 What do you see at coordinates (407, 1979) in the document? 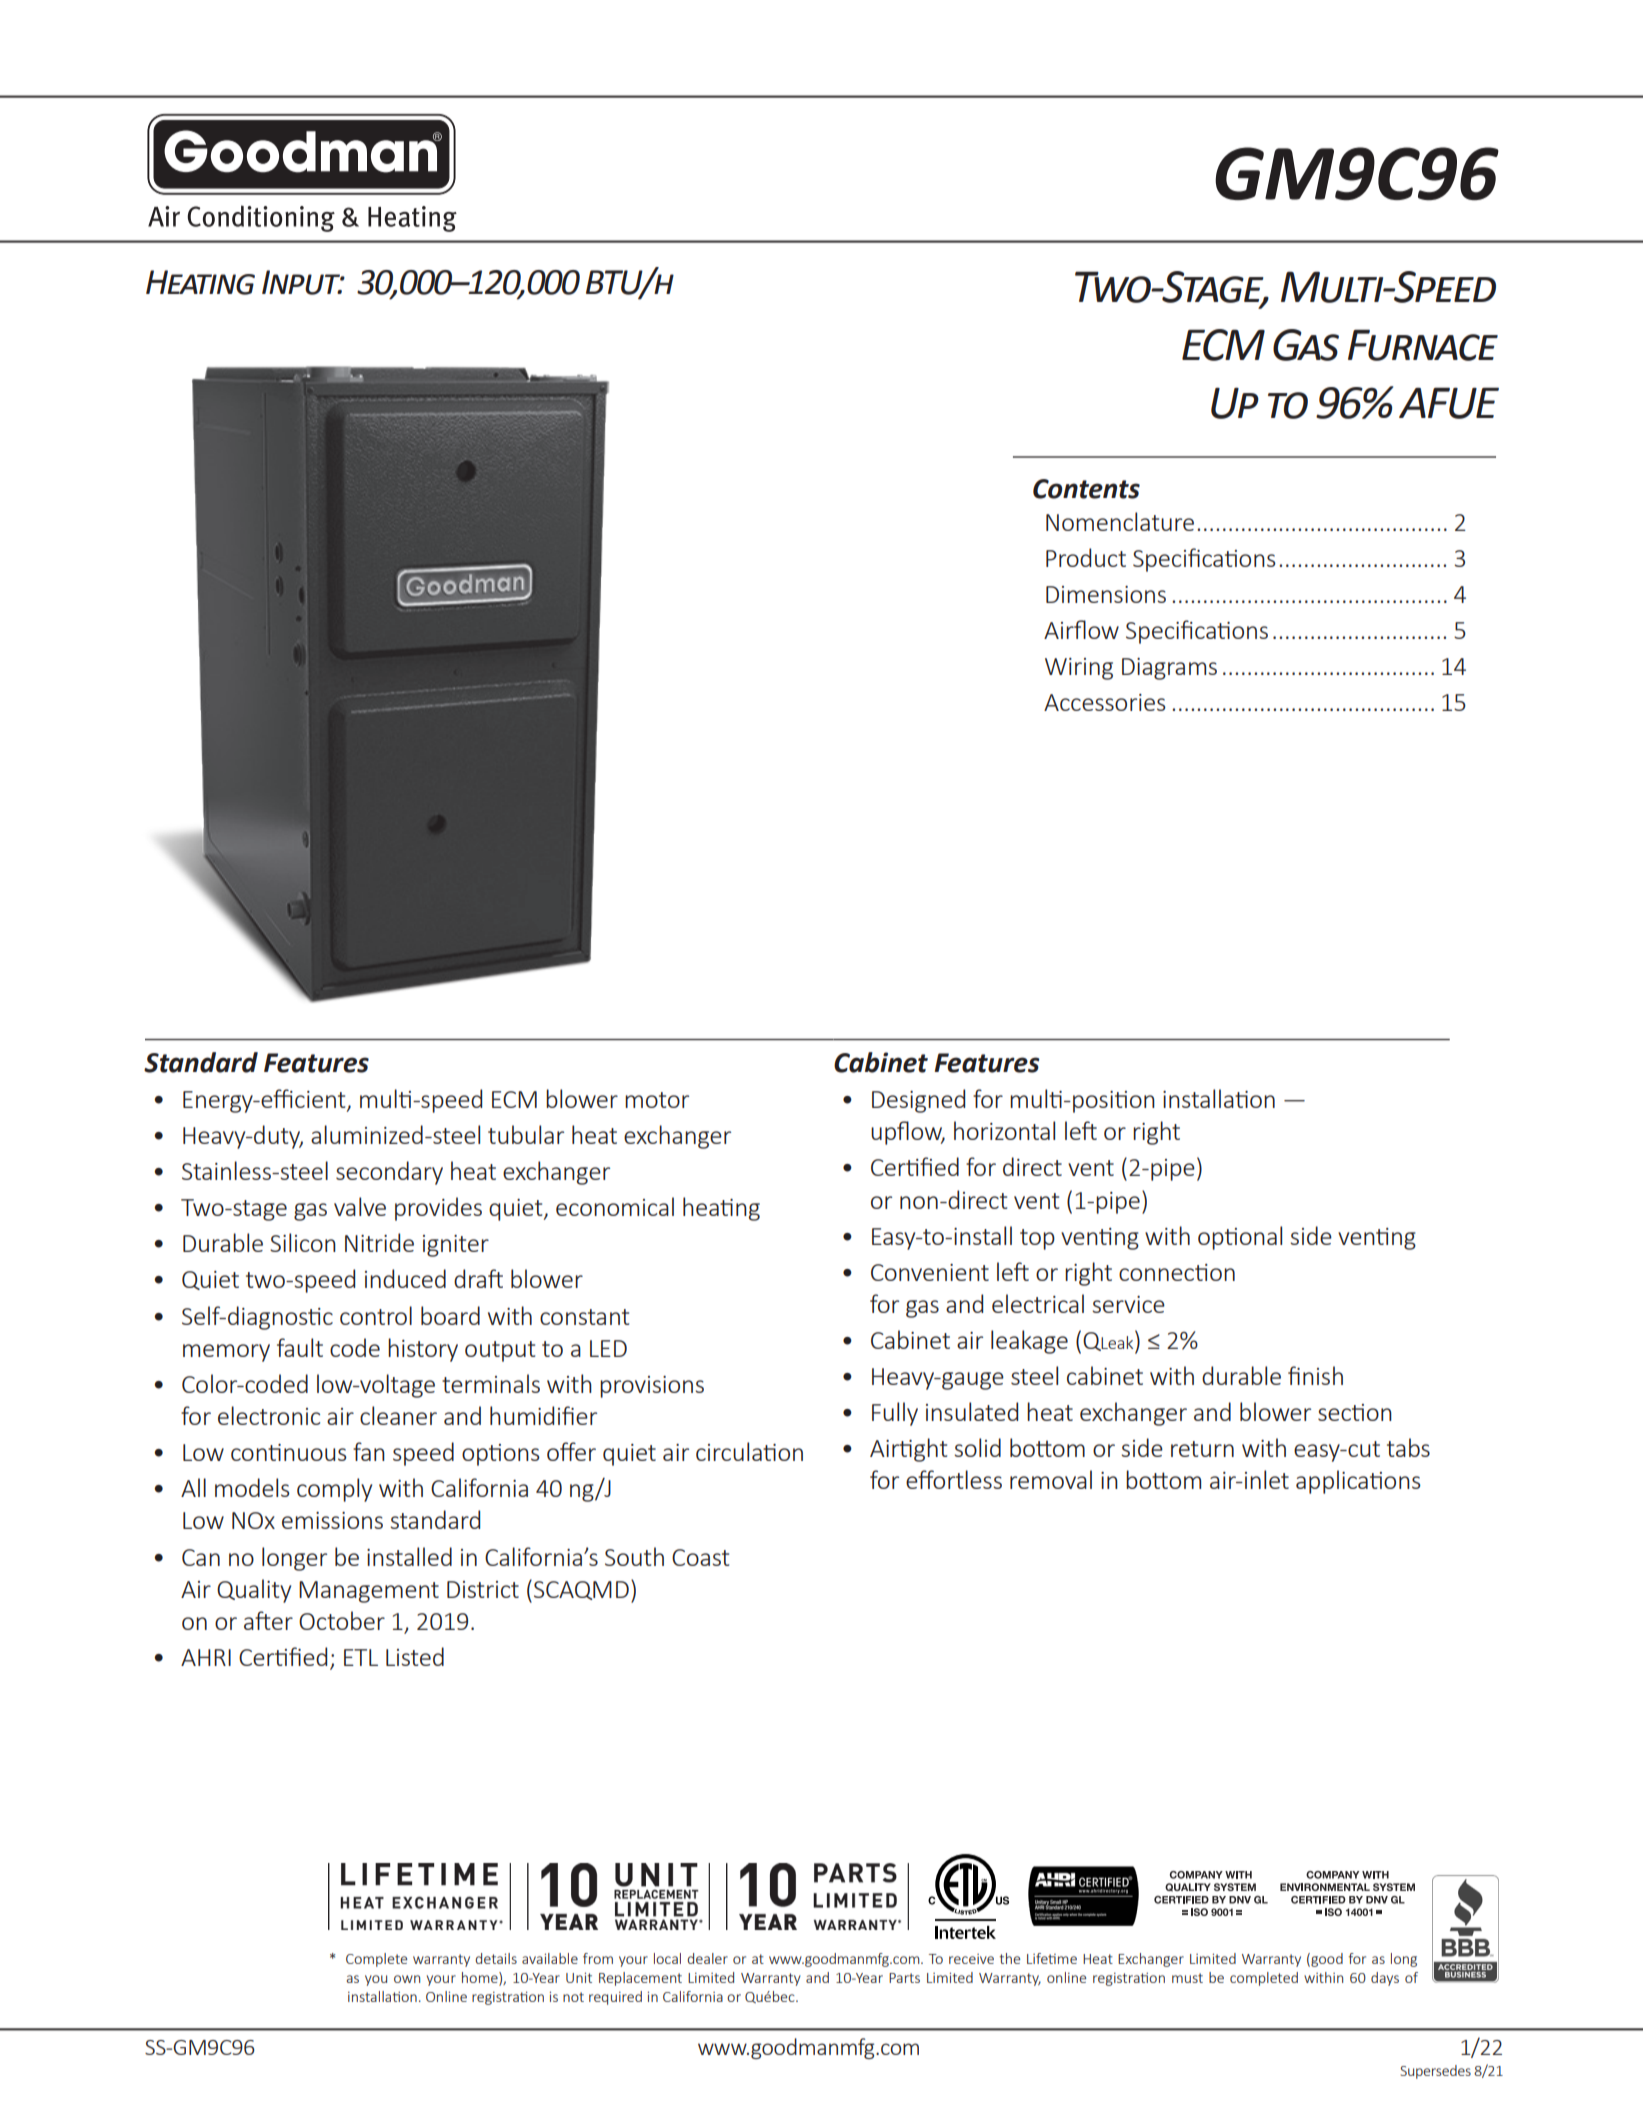
I see `own` at bounding box center [407, 1979].
